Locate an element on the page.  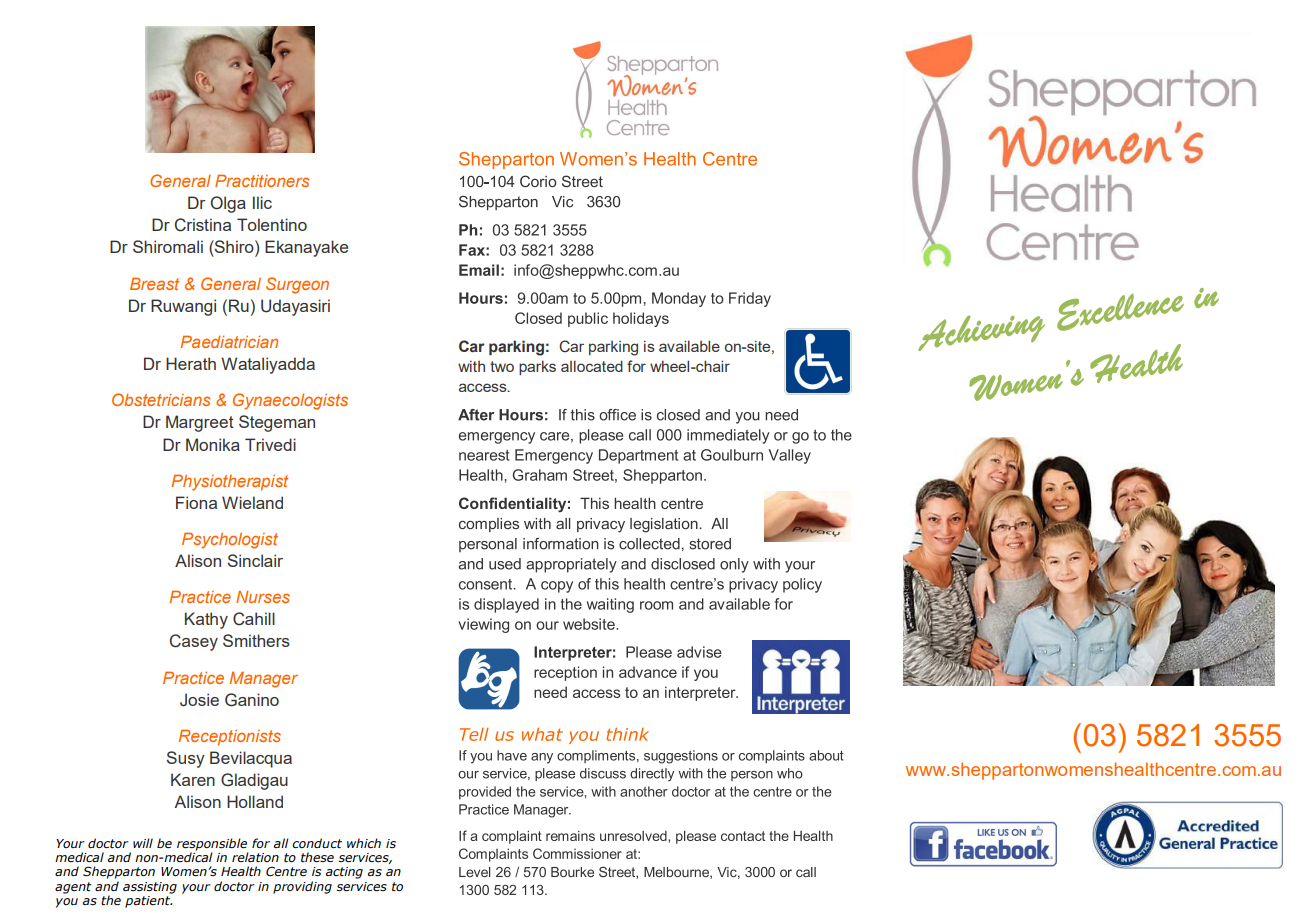
Sinclair is located at coordinates (255, 560).
